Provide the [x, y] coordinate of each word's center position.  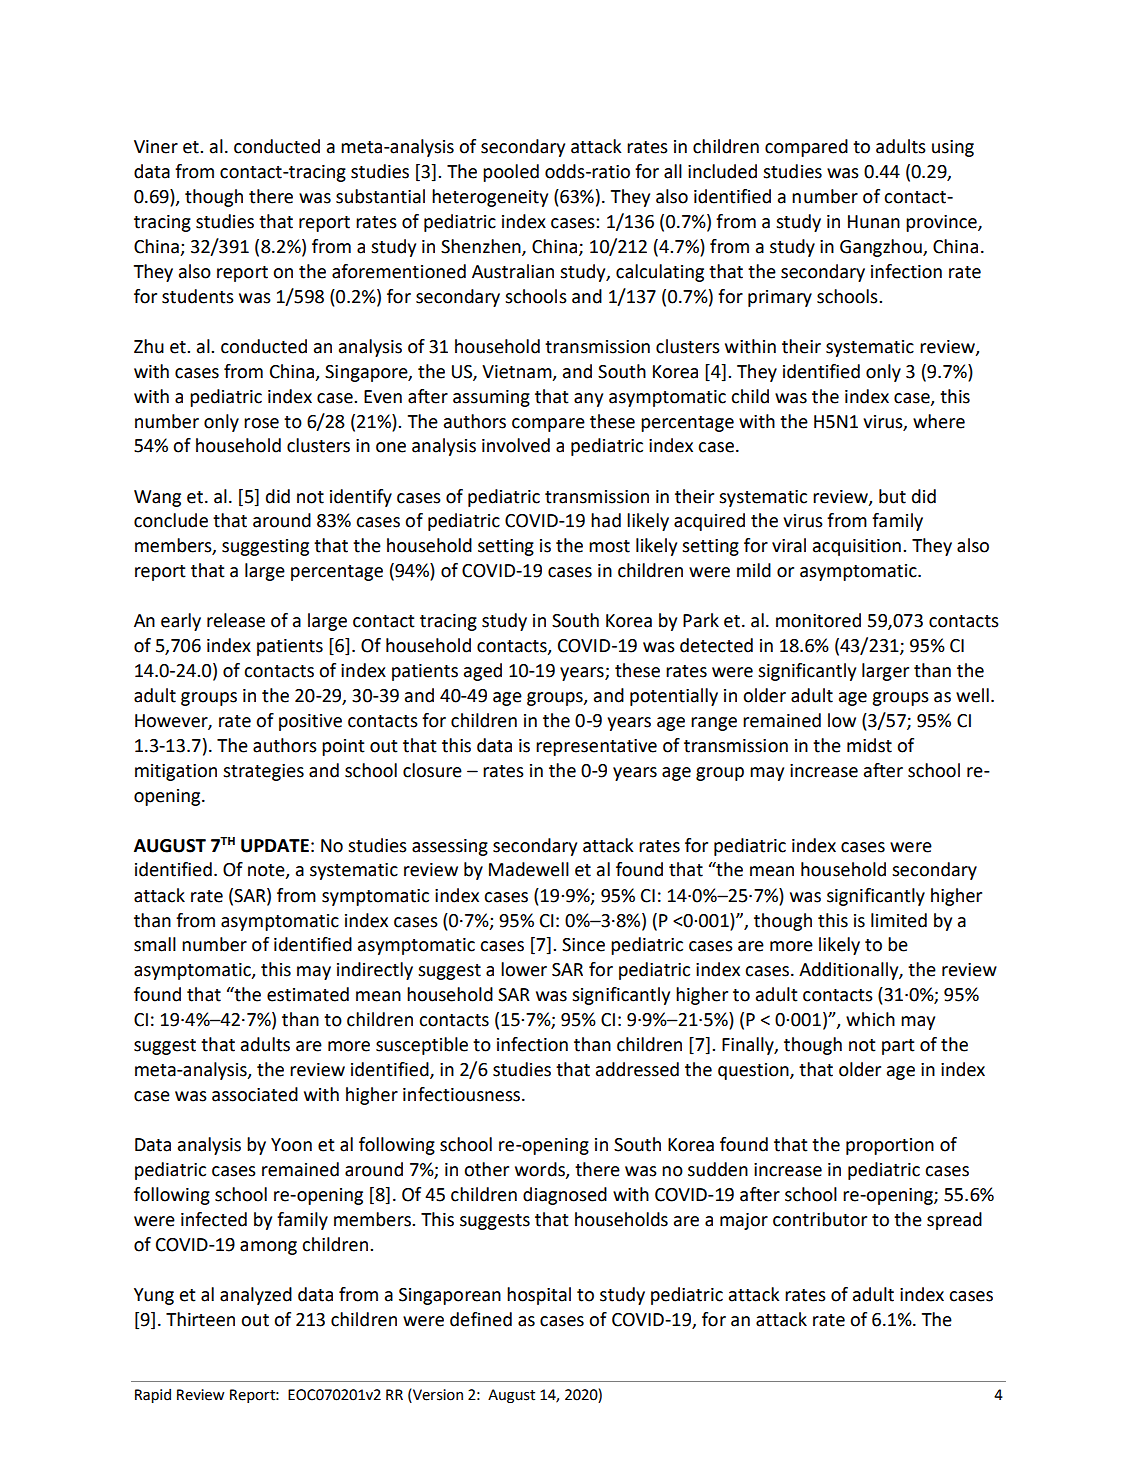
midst [869, 745]
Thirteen [200, 1319]
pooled [511, 173]
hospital [539, 1296]
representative [596, 747]
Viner [156, 147]
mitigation [176, 772]
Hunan [874, 222]
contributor [820, 1219]
